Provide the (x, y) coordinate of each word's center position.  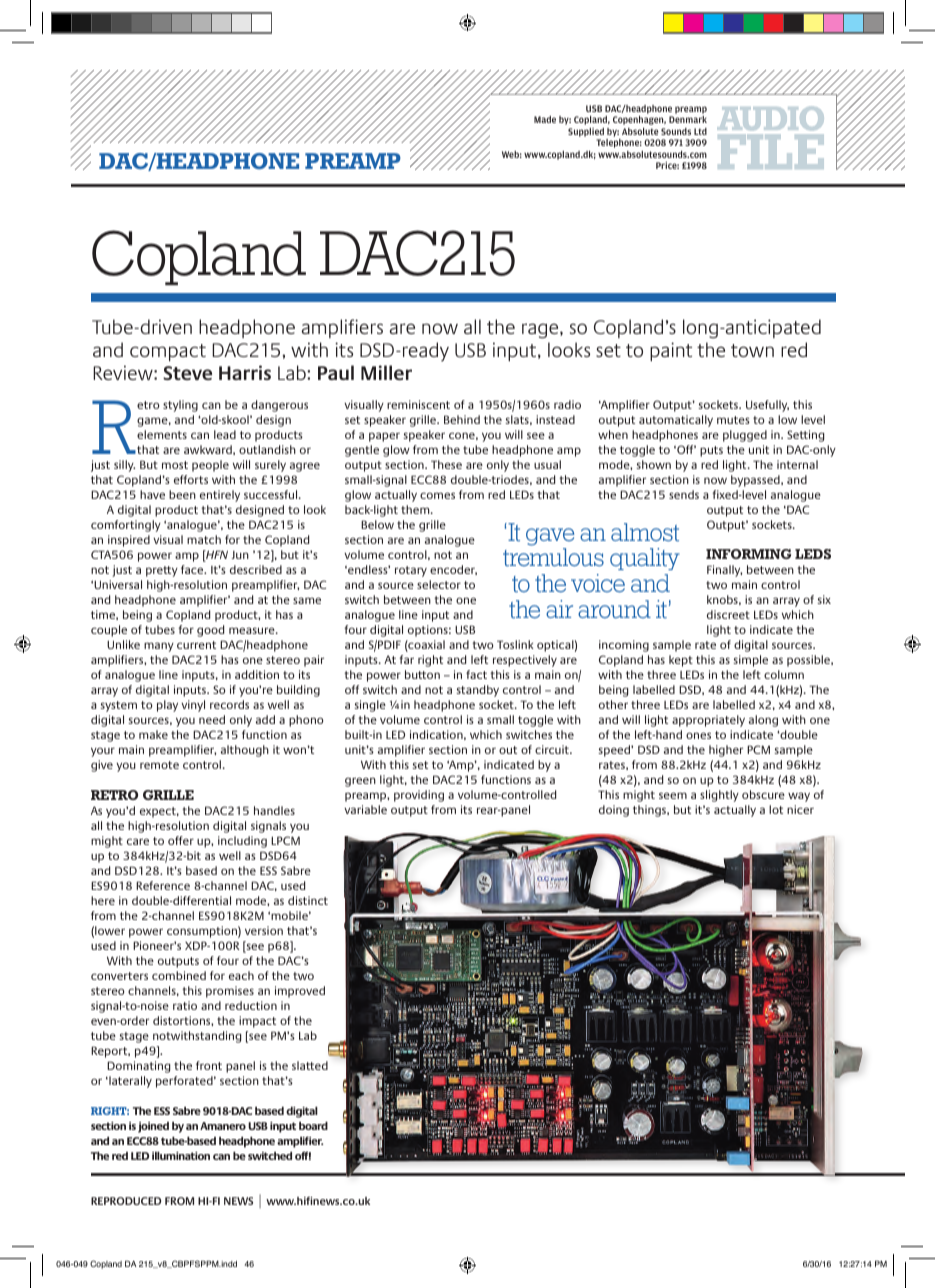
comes (437, 495)
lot (776, 809)
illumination (181, 1155)
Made (545, 119)
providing (419, 796)
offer (181, 840)
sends (684, 494)
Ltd (700, 131)
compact (168, 353)
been (182, 494)
